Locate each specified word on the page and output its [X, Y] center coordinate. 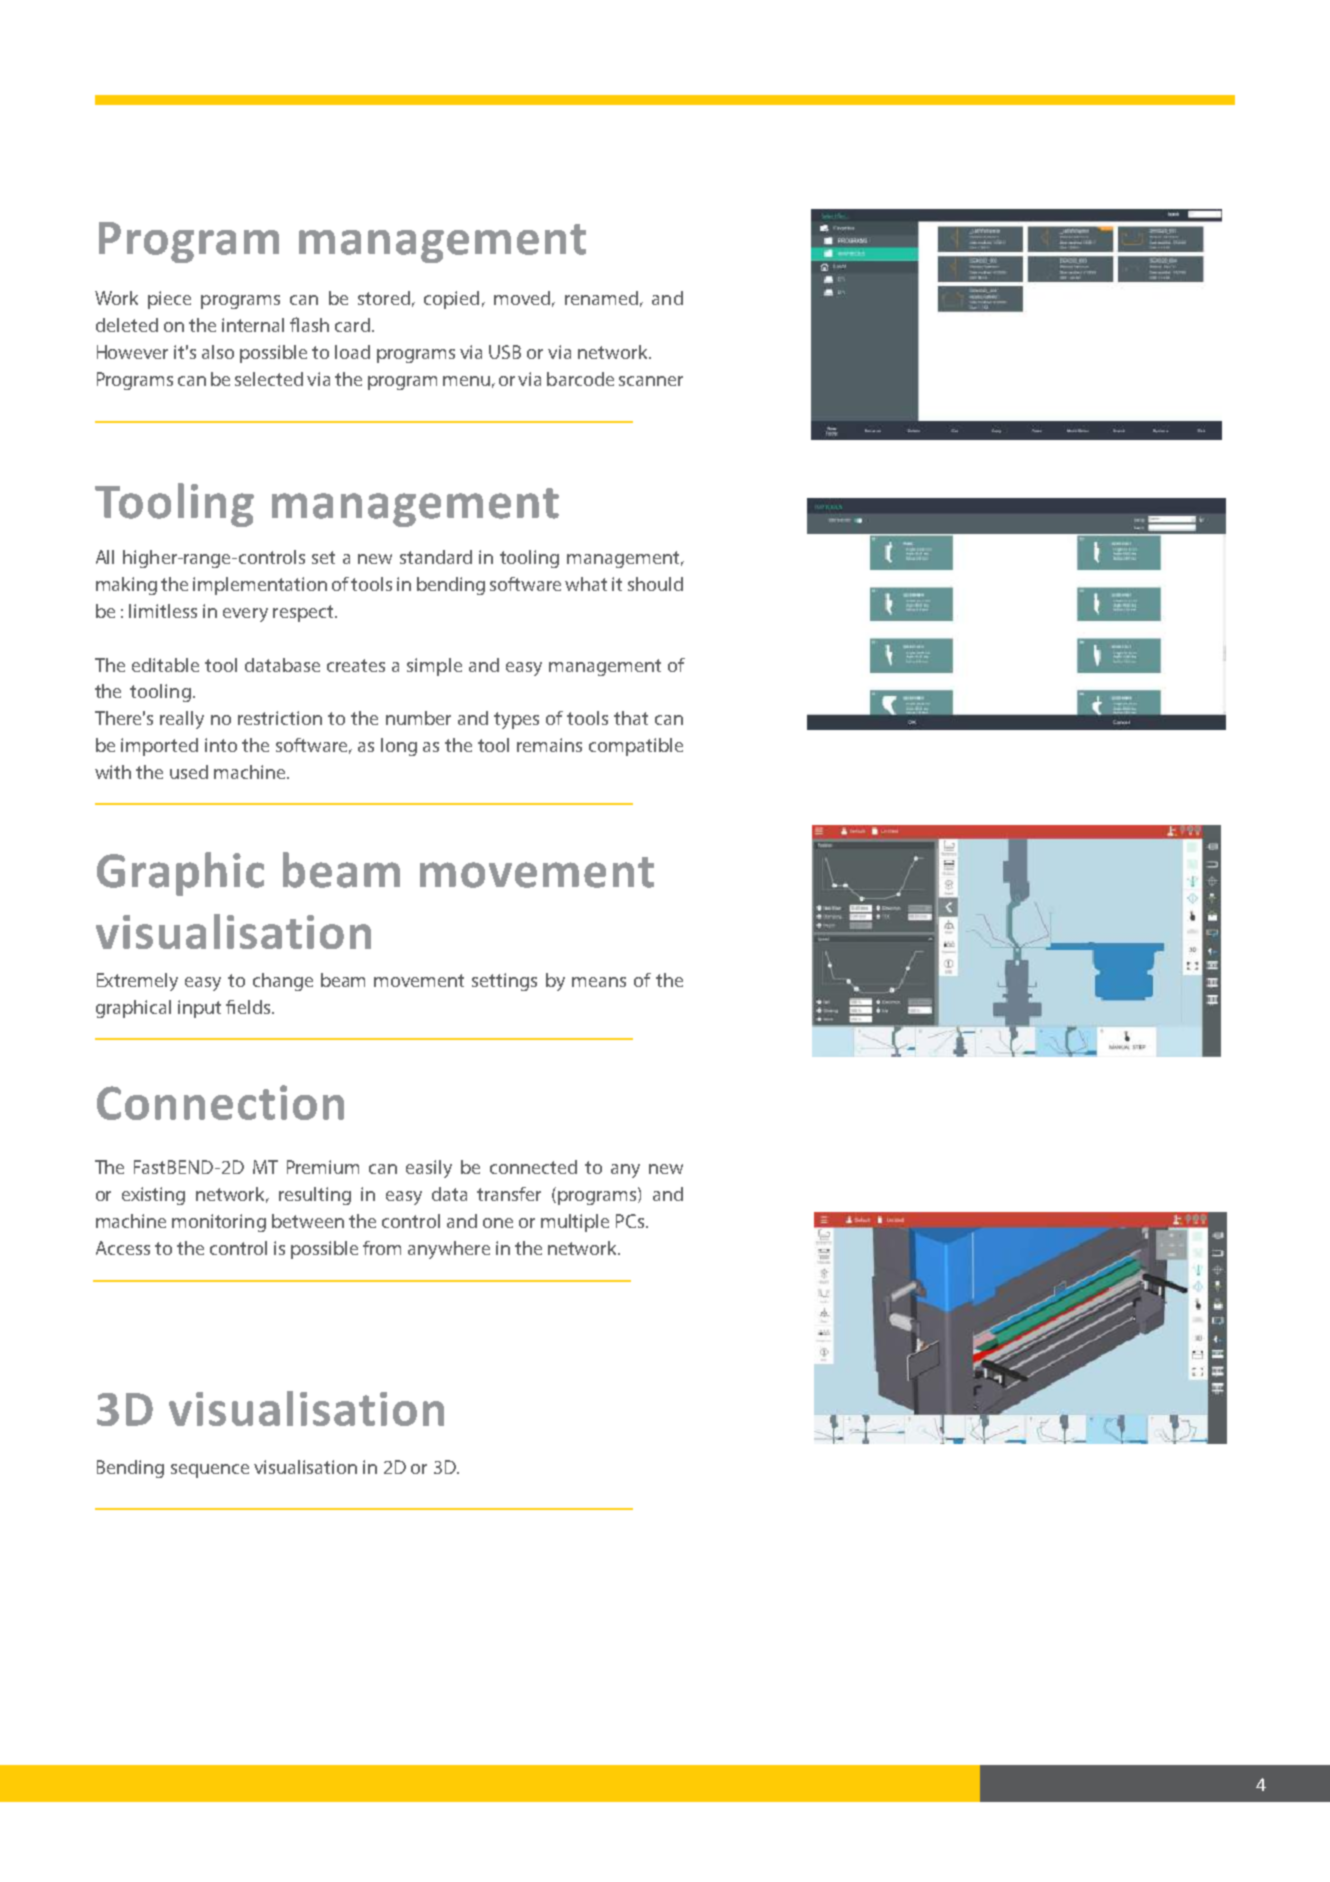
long [399, 747]
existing [153, 1196]
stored [384, 298]
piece [169, 300]
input [199, 1009]
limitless [163, 611]
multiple [575, 1223]
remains [549, 745]
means [599, 982]
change [283, 982]
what [586, 584]
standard [436, 557]
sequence [210, 1471]
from [382, 1248]
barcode [580, 379]
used [189, 772]
